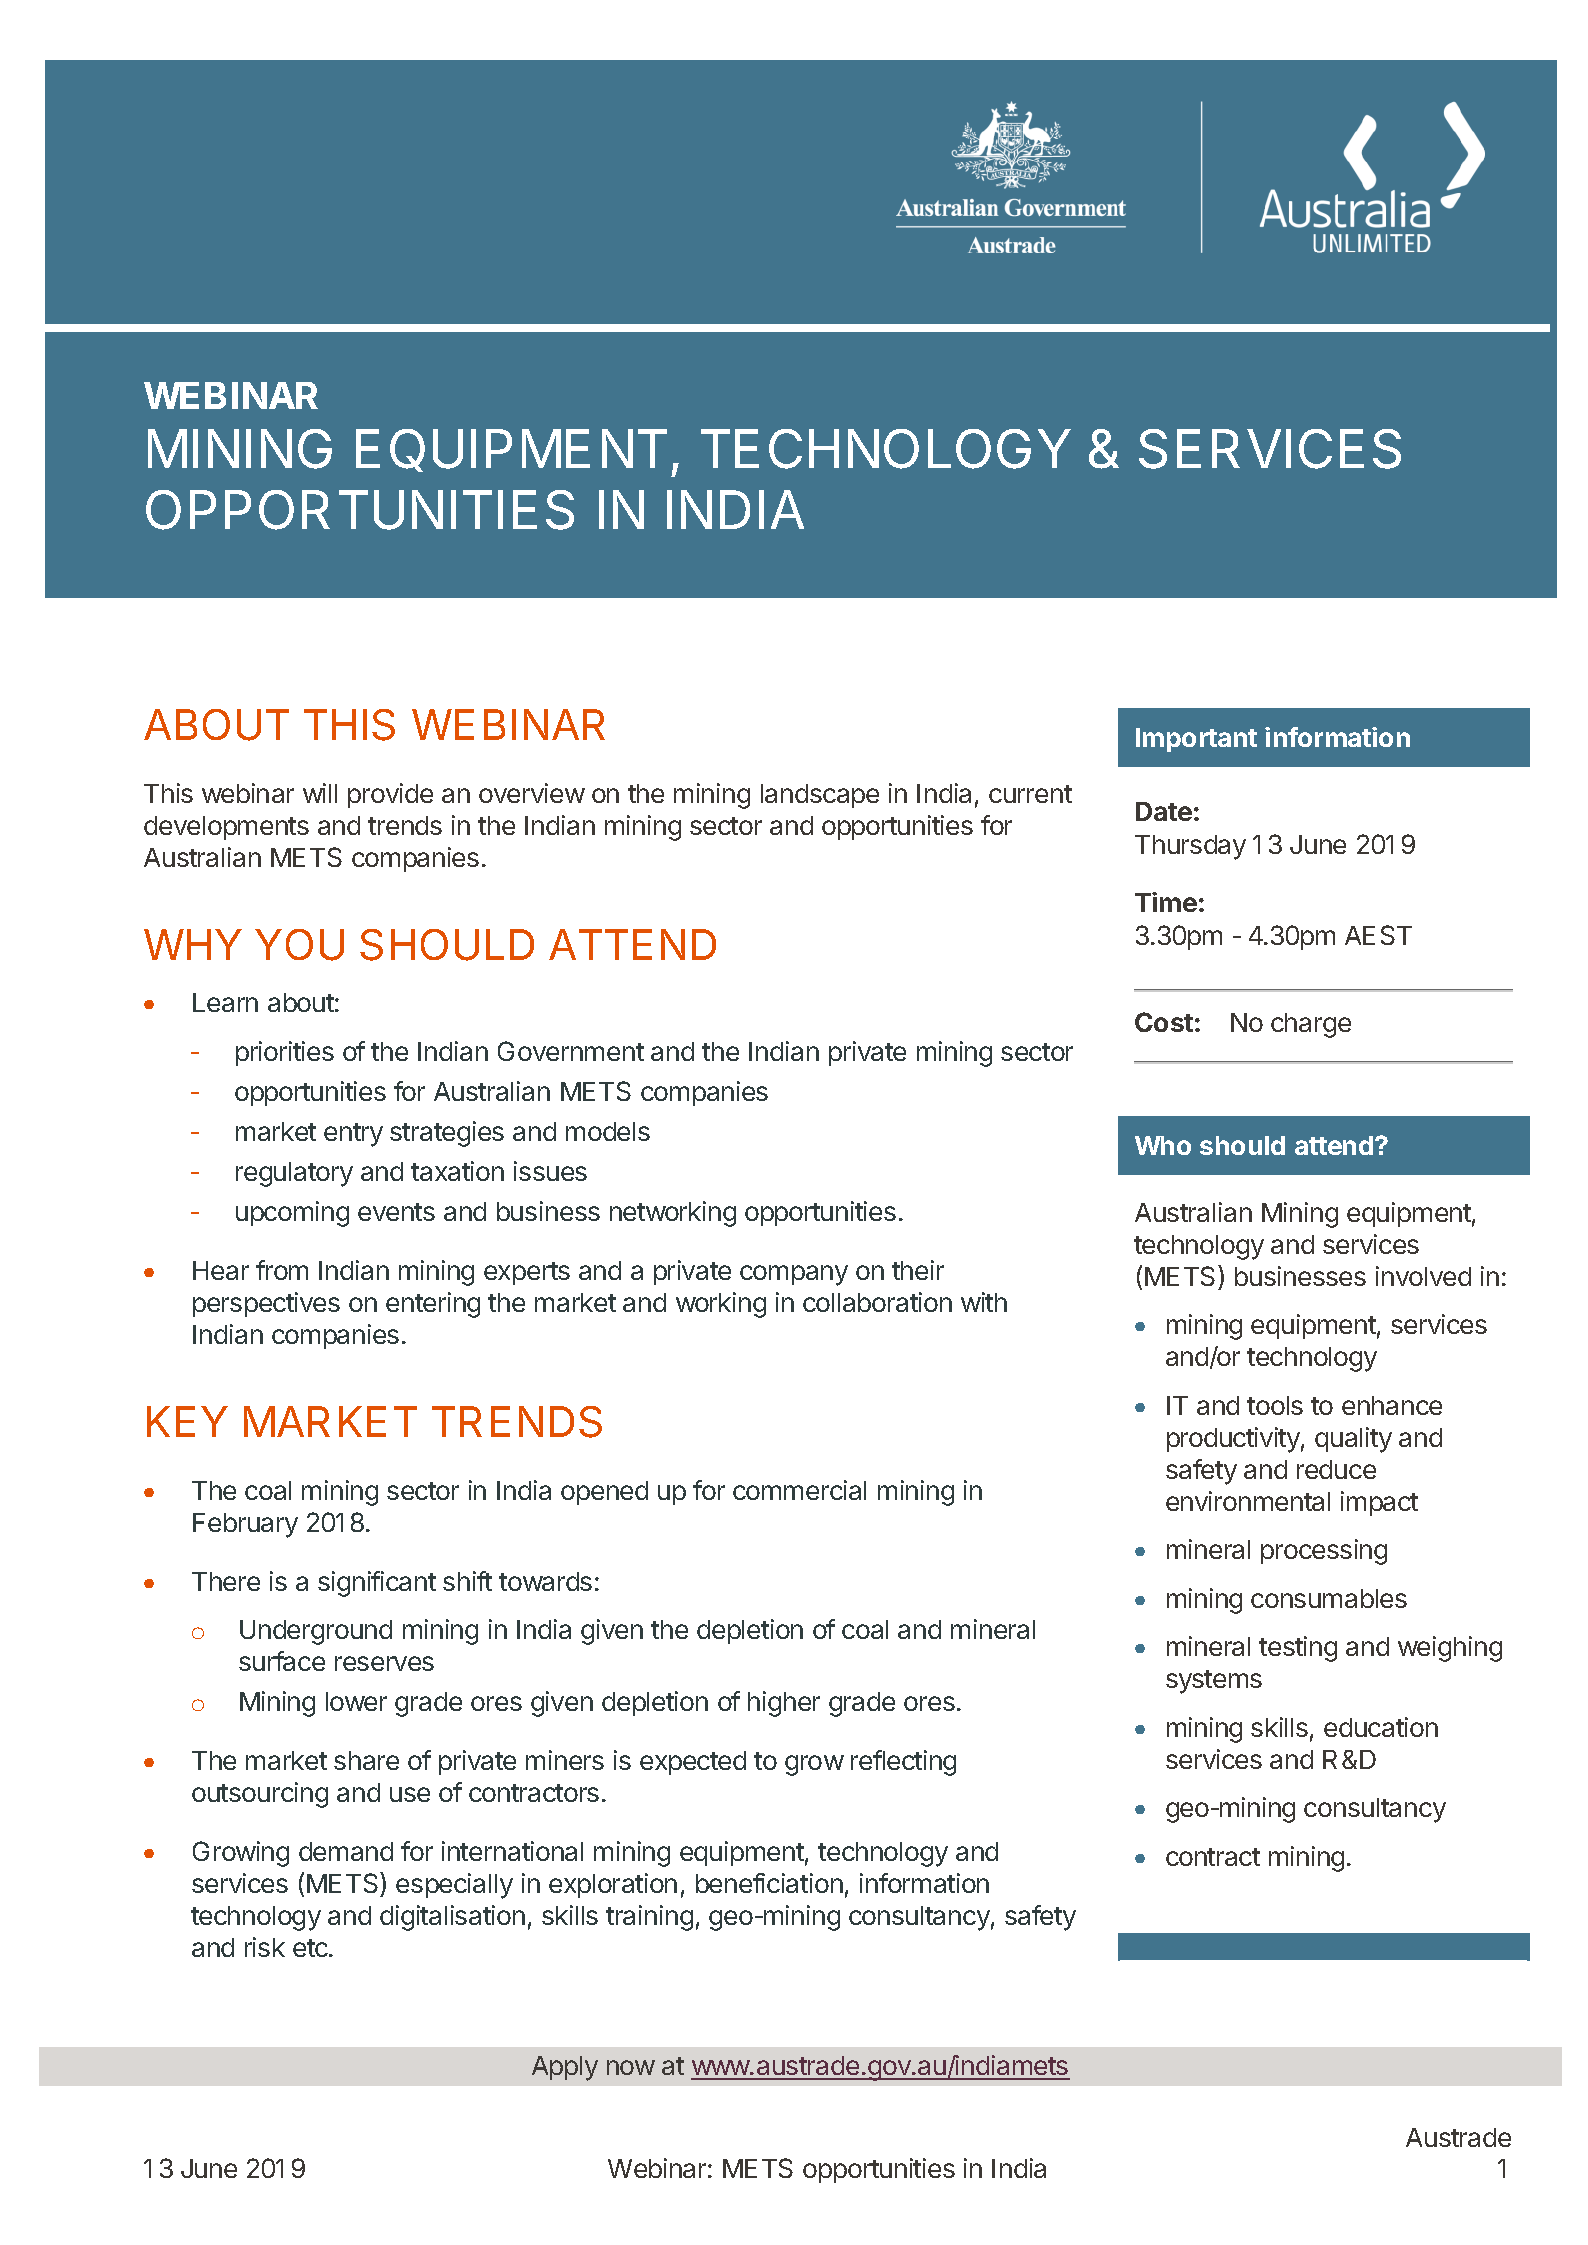 The image size is (1588, 2245). I want to click on models, so click(608, 1131).
